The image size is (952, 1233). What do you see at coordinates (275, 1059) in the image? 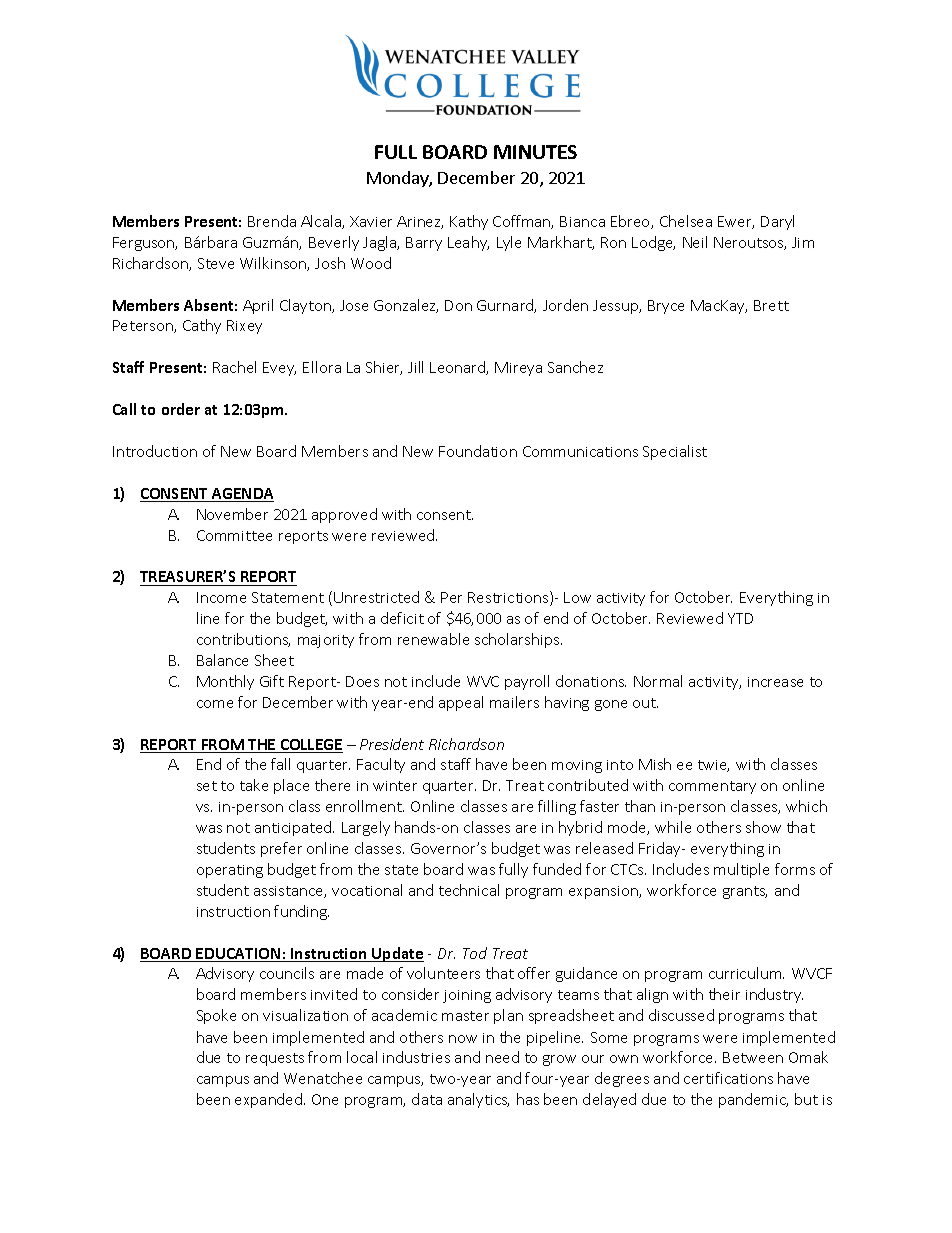
I see `requests` at bounding box center [275, 1059].
